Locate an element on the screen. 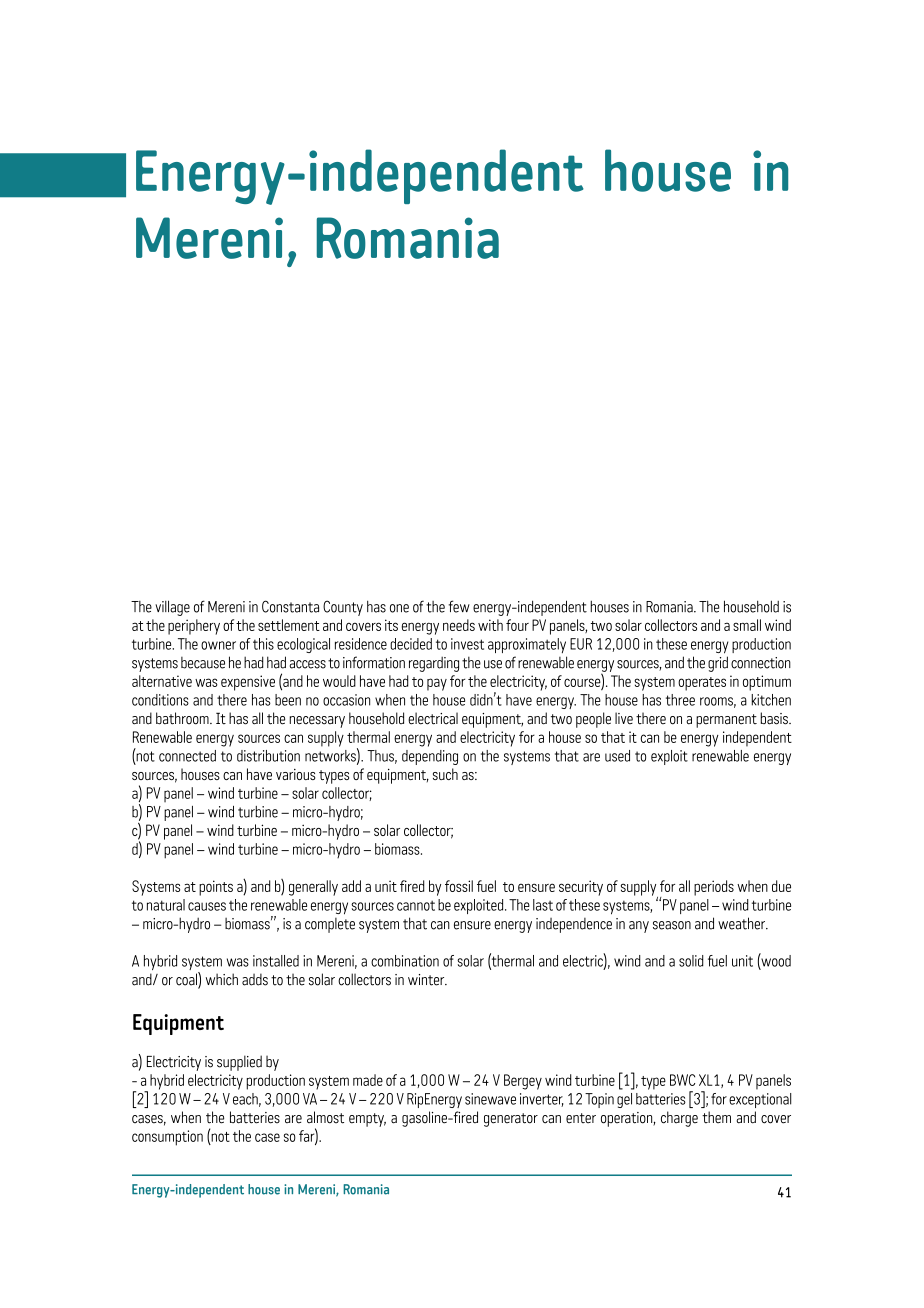 The image size is (924, 1308). needs is located at coordinates (459, 625).
